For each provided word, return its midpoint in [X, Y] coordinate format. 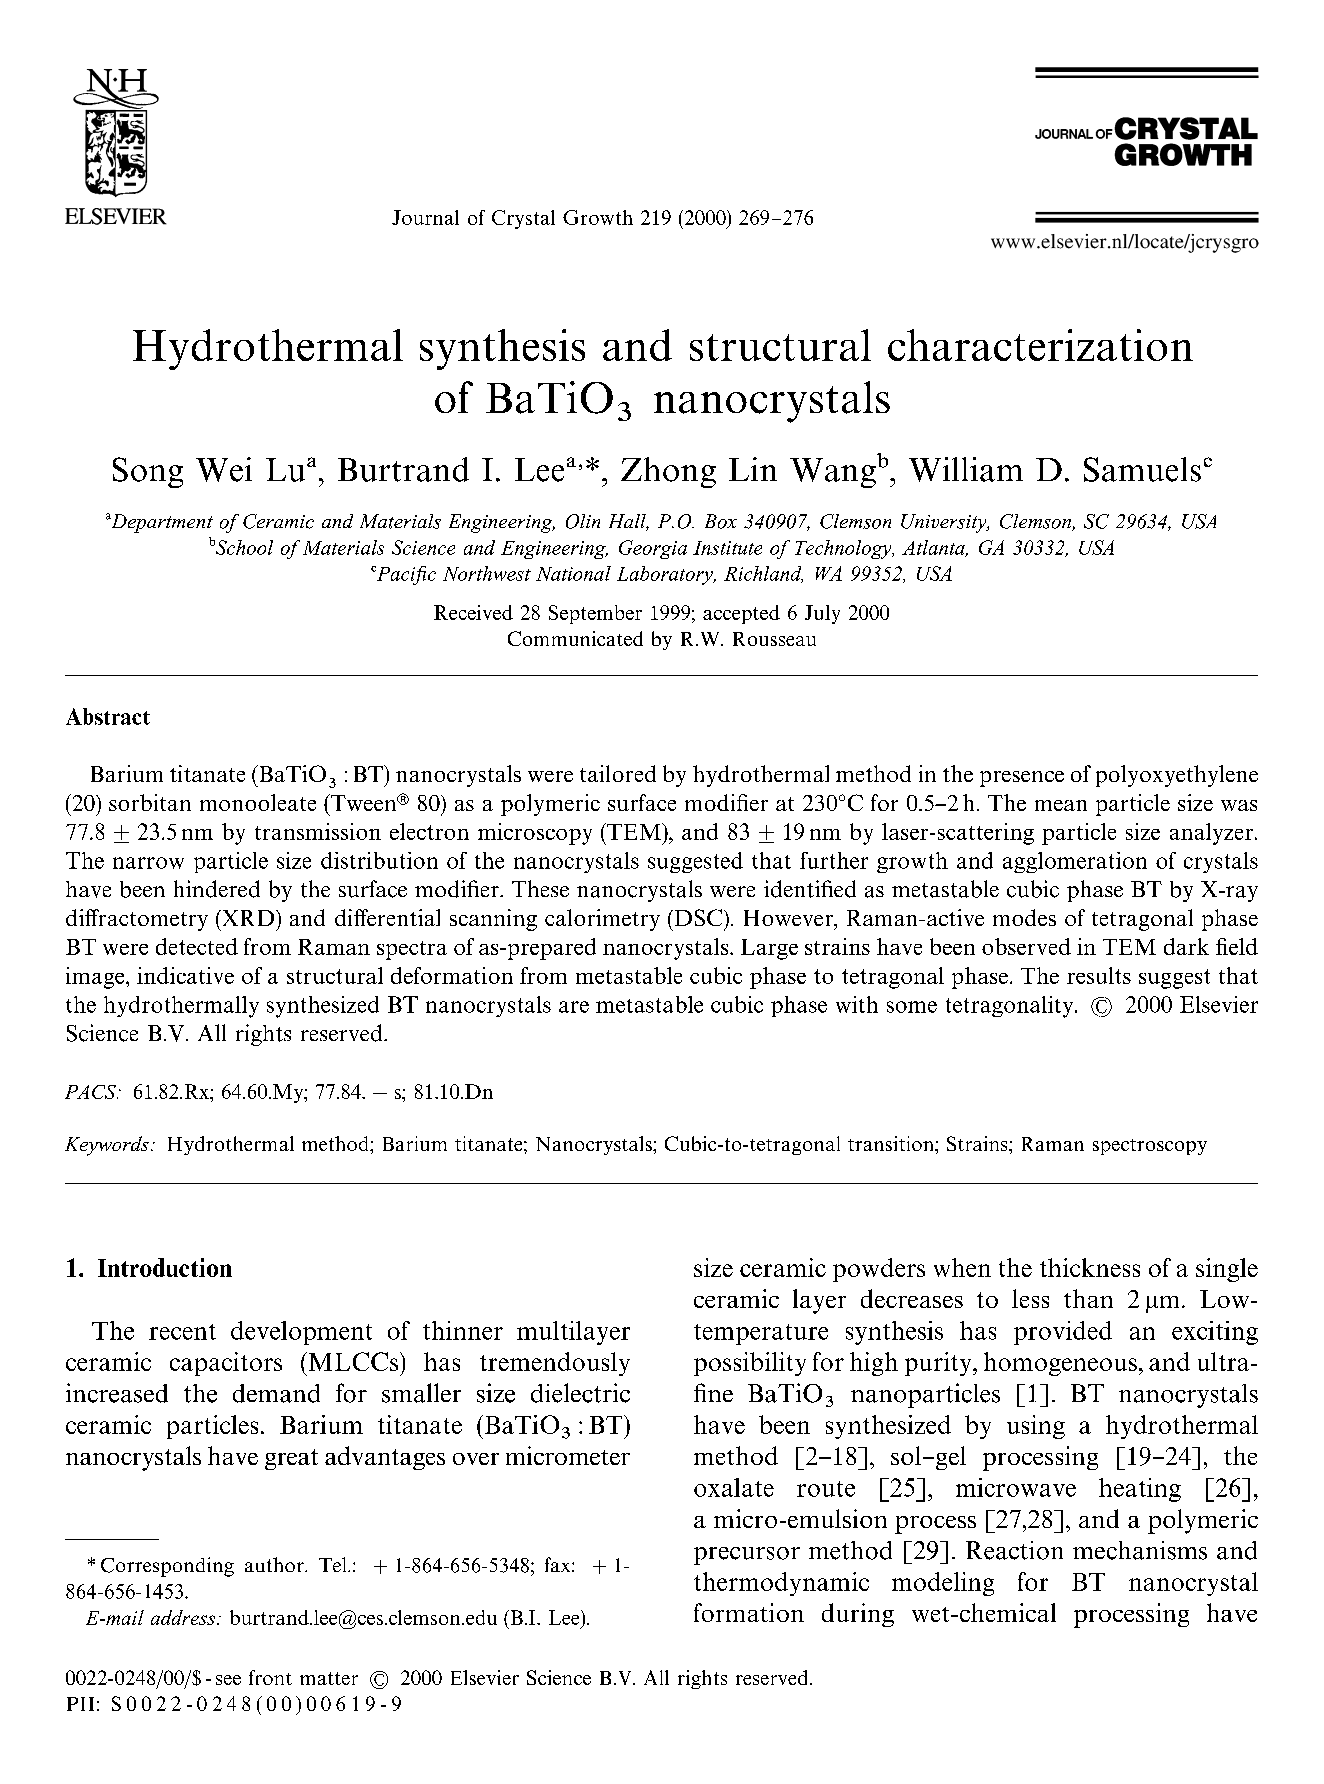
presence [1022, 779]
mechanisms [1140, 1550]
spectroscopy [1150, 1147]
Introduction [165, 1267]
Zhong [668, 472]
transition [892, 1143]
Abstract [108, 716]
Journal [425, 217]
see [228, 1680]
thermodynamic [781, 1584]
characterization [1040, 345]
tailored [618, 773]
